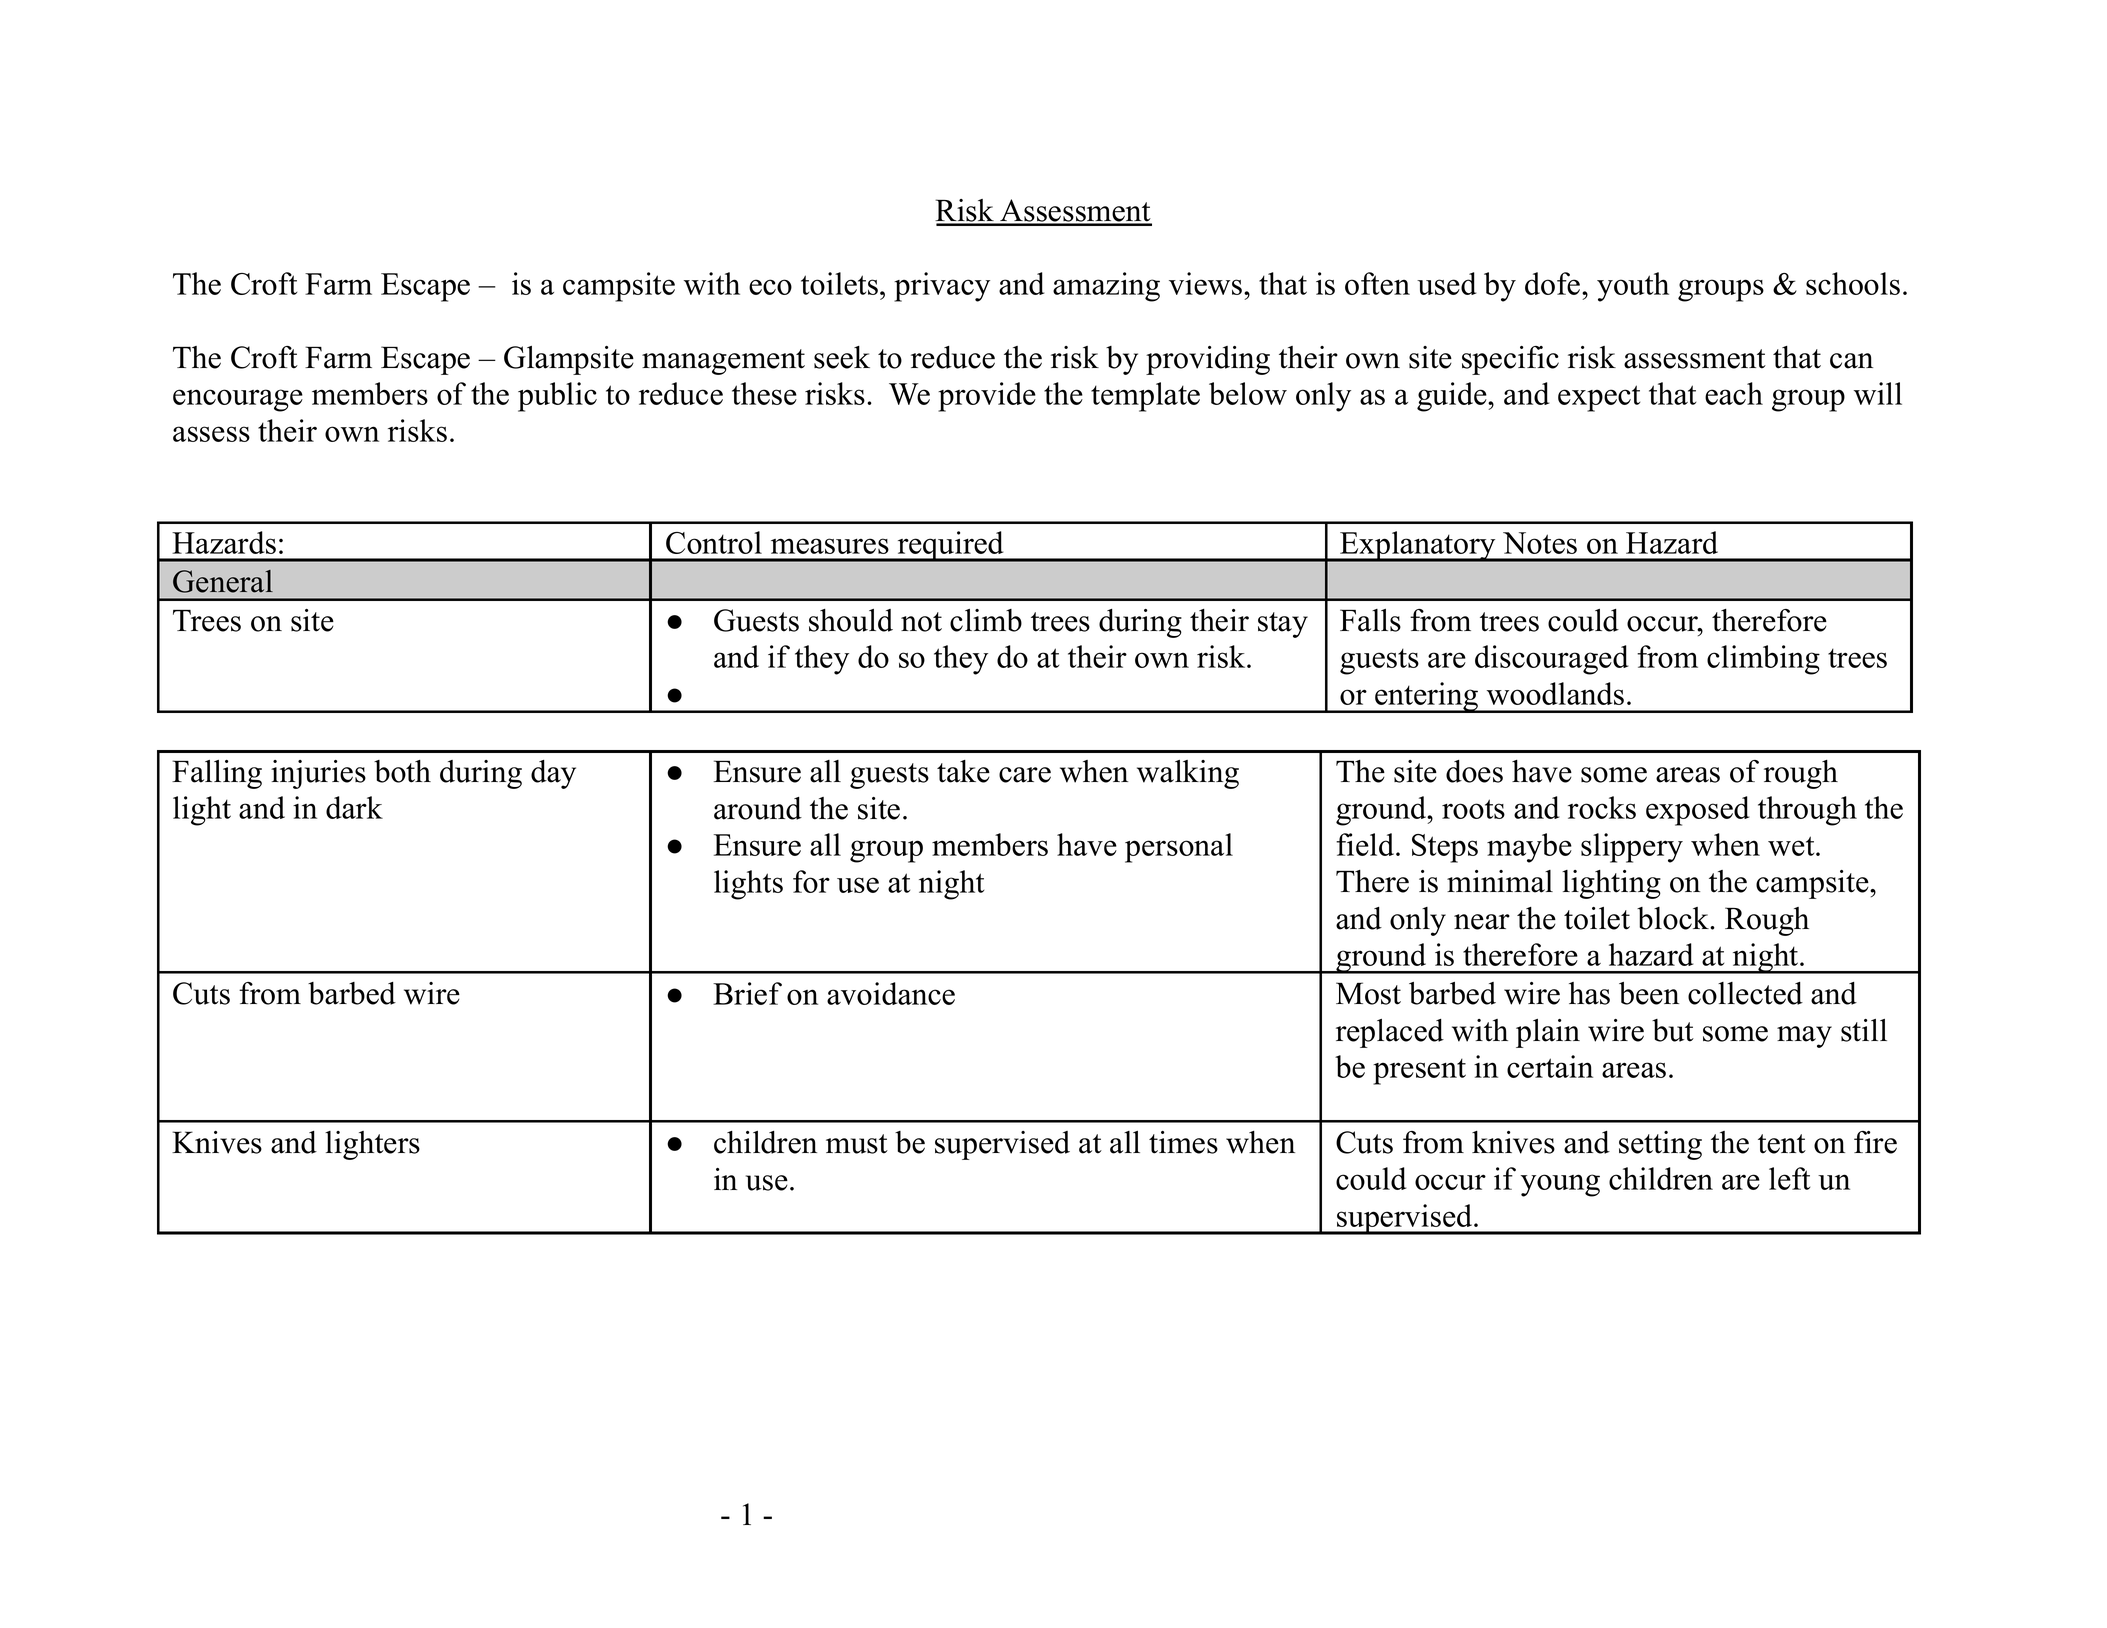  What do you see at coordinates (1025, 775) in the screenshot?
I see `care` at bounding box center [1025, 775].
